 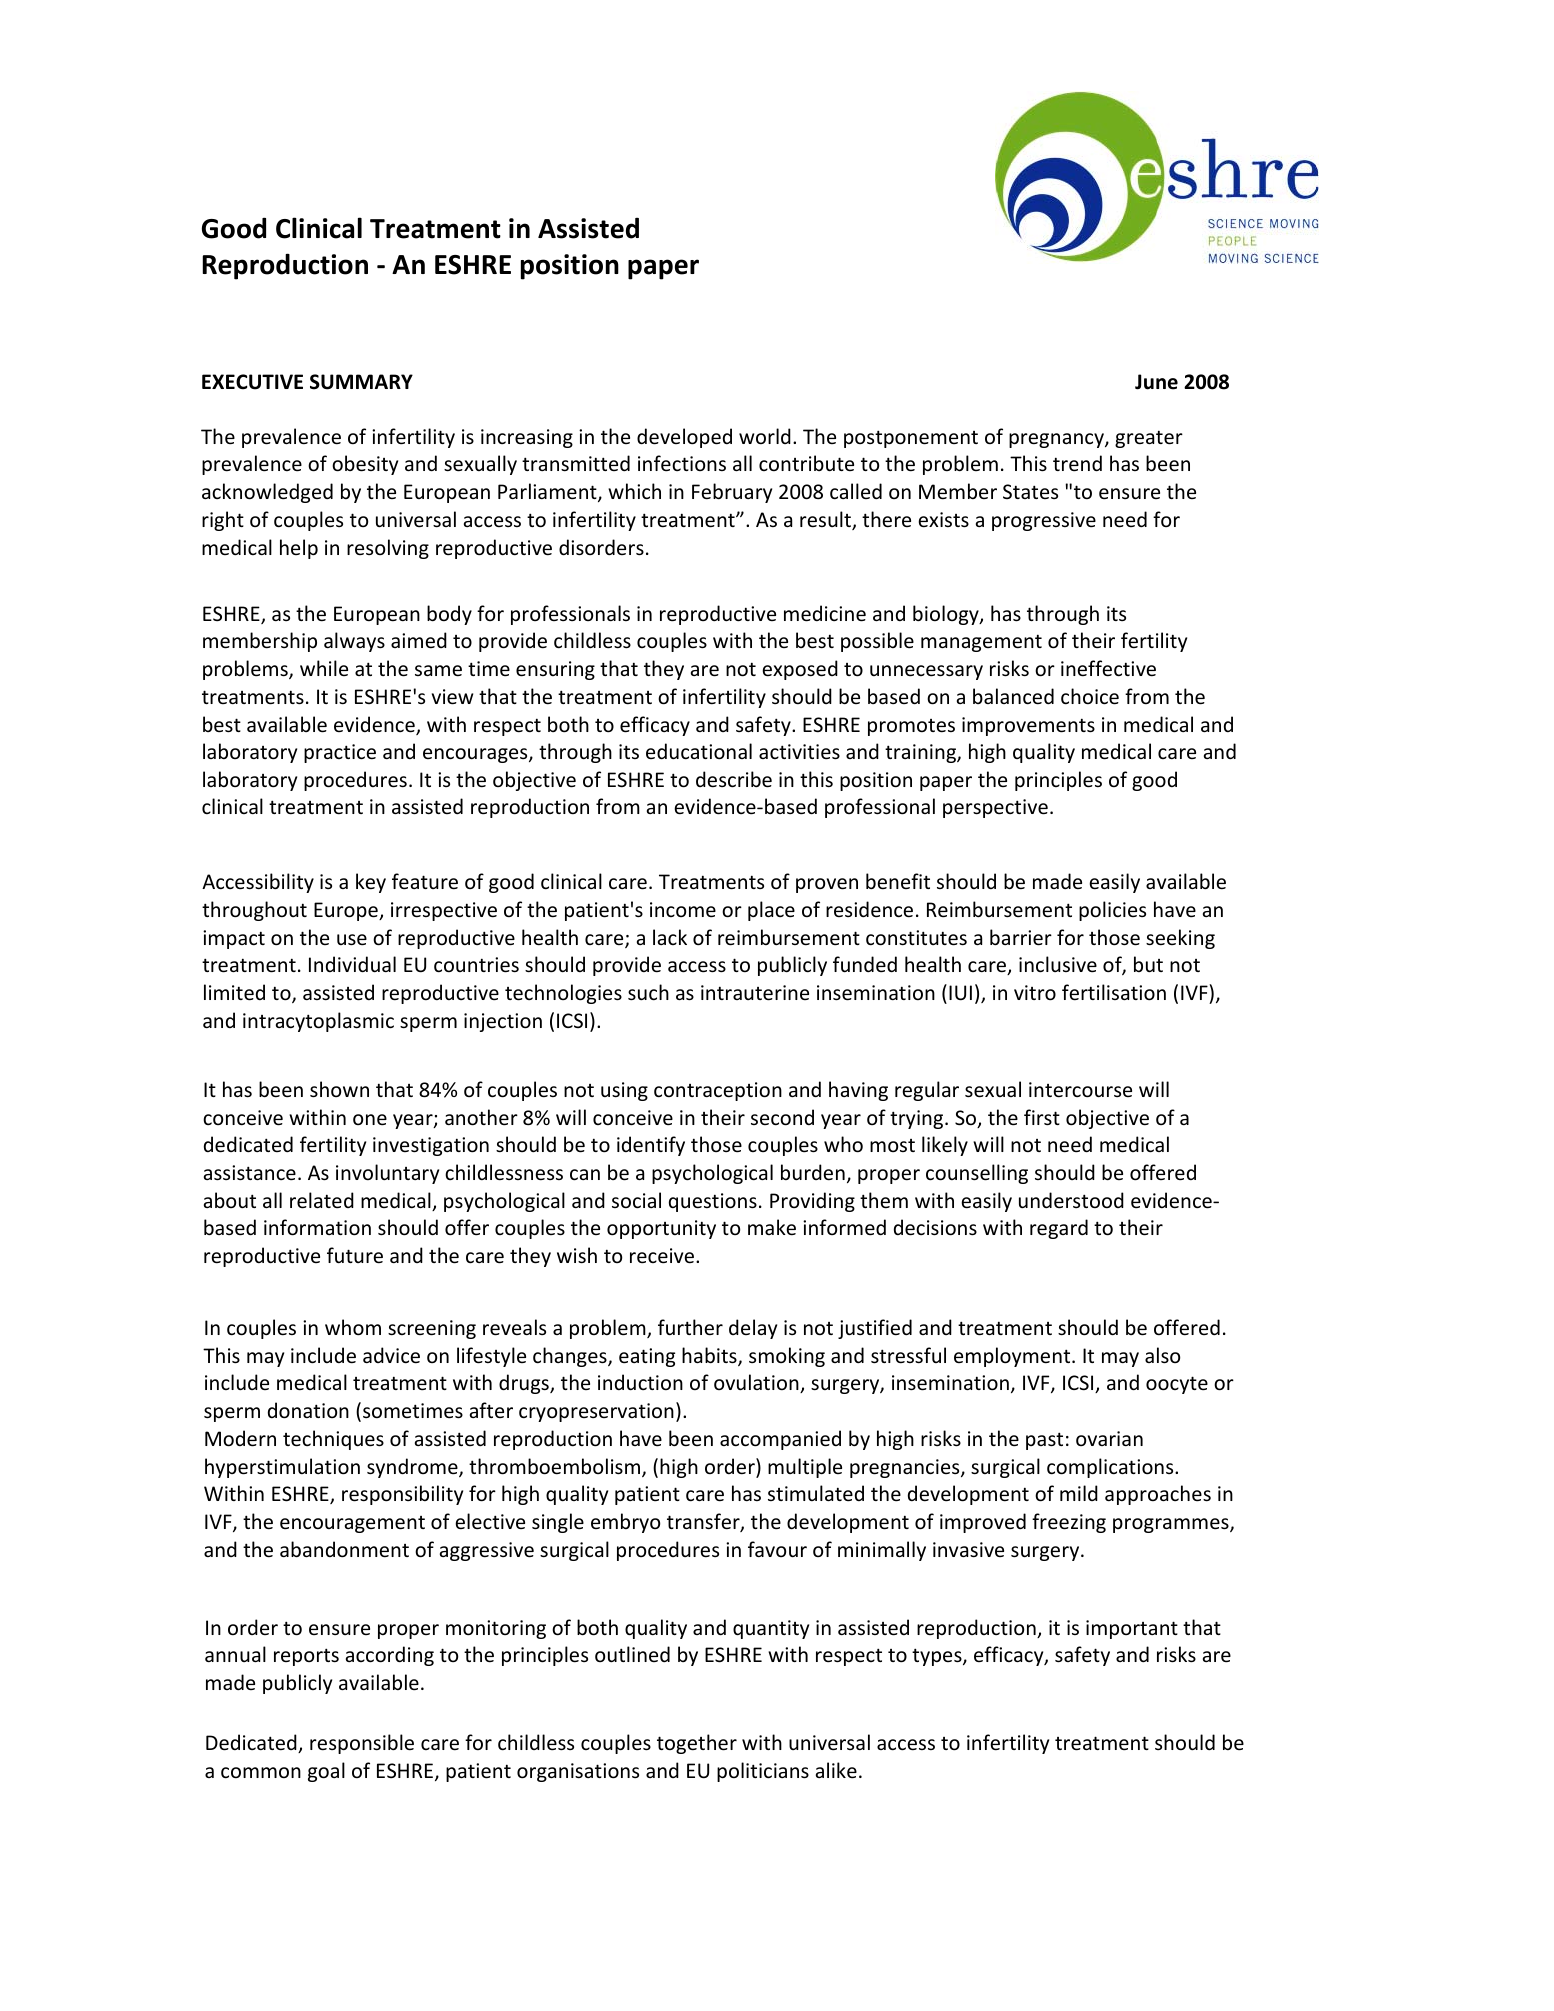 I want to click on contraception, so click(x=718, y=1091).
